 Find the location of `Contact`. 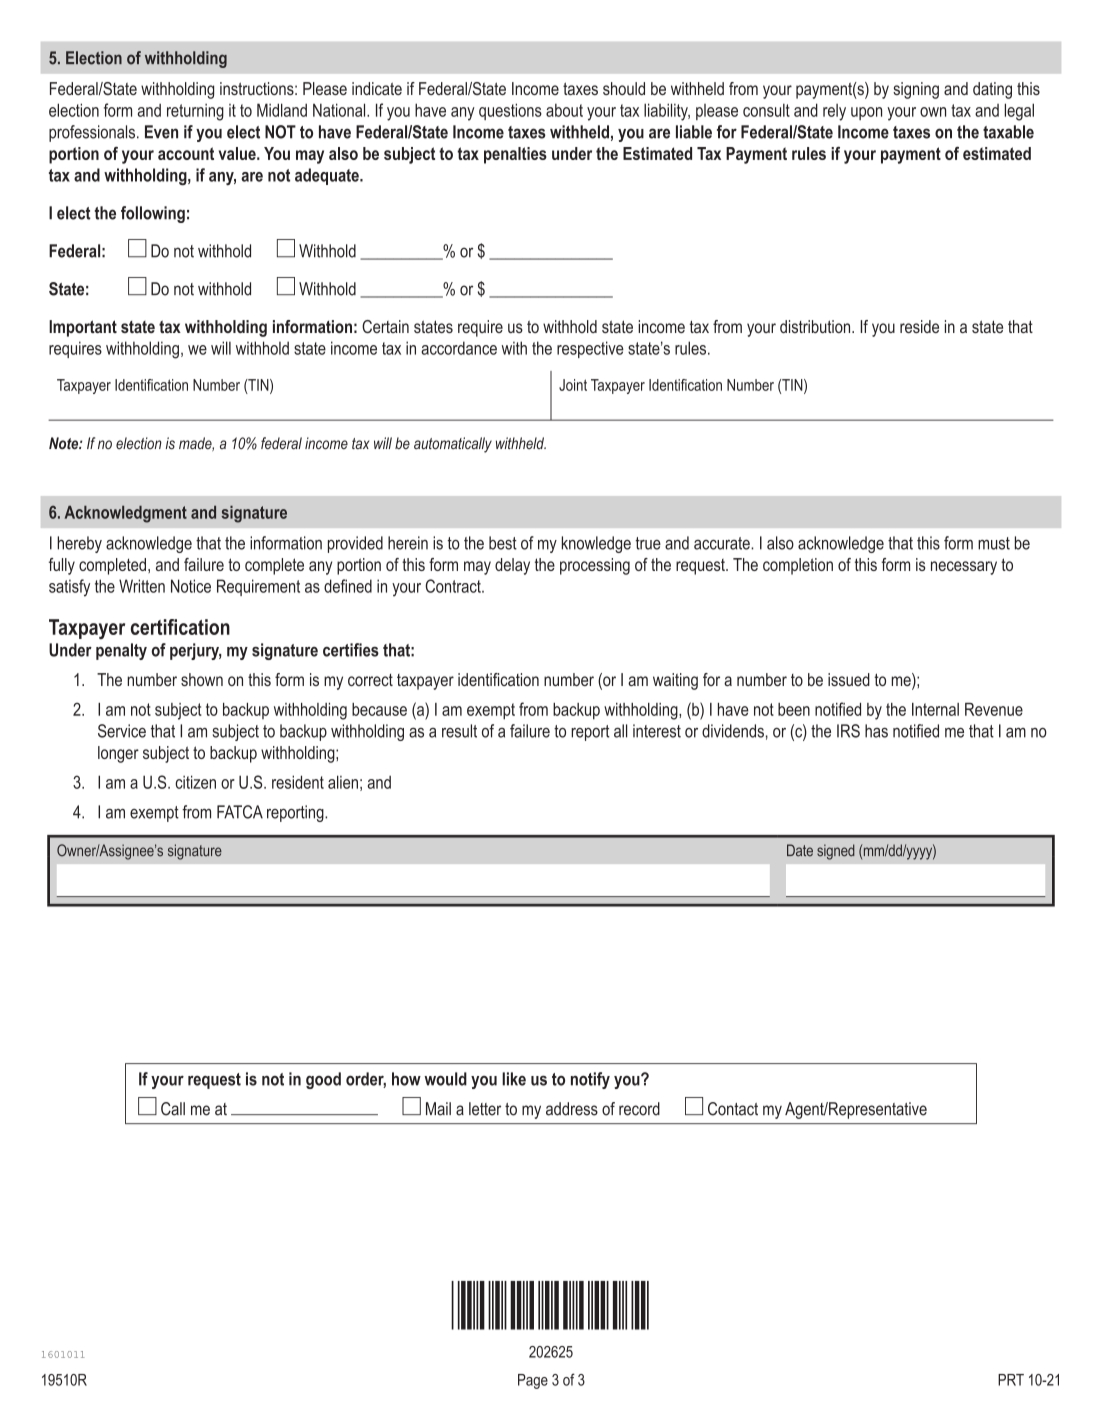

Contact is located at coordinates (733, 1109).
